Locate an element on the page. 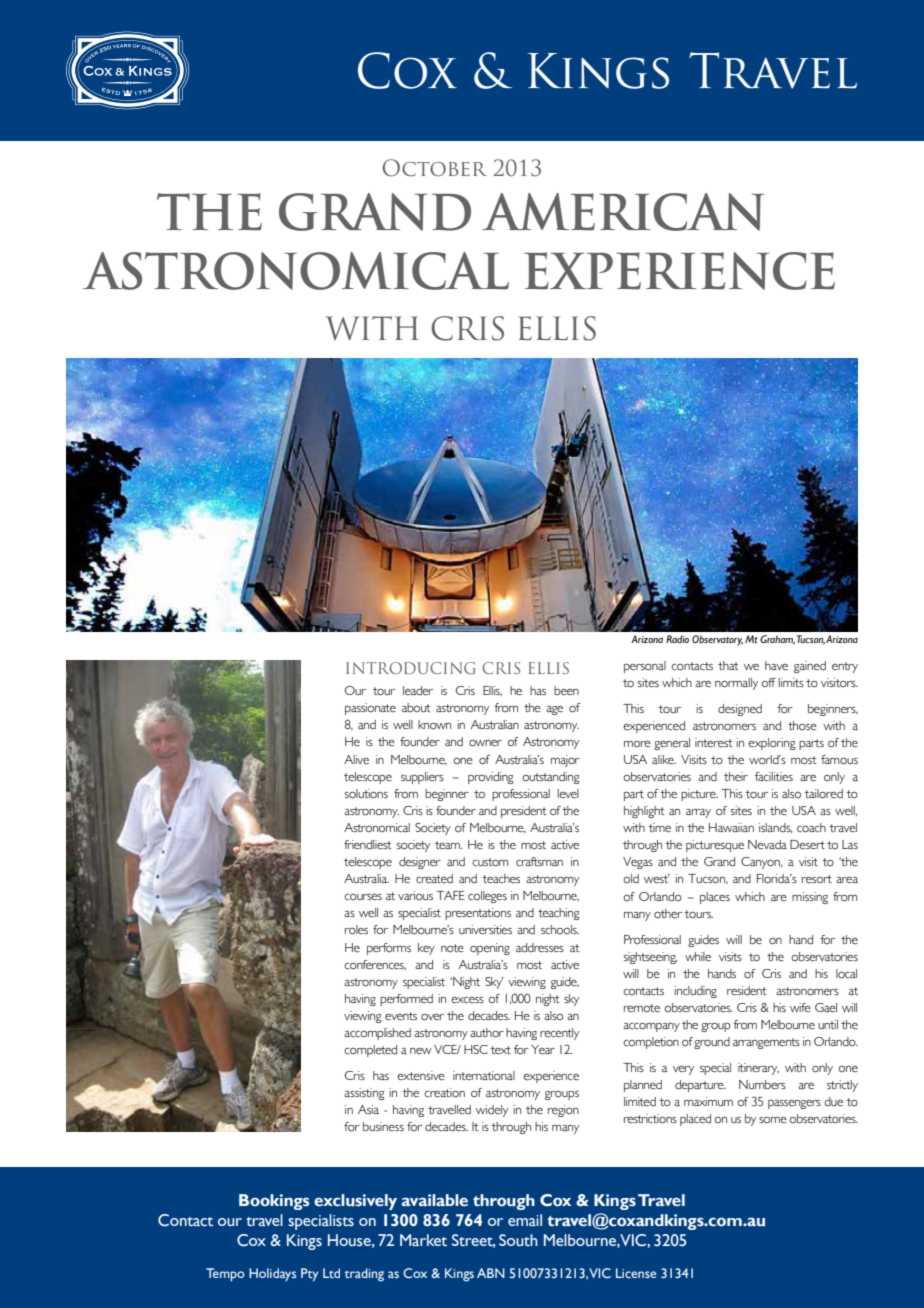 Image resolution: width=924 pixels, height=1308 pixels. South is located at coordinates (518, 1240).
